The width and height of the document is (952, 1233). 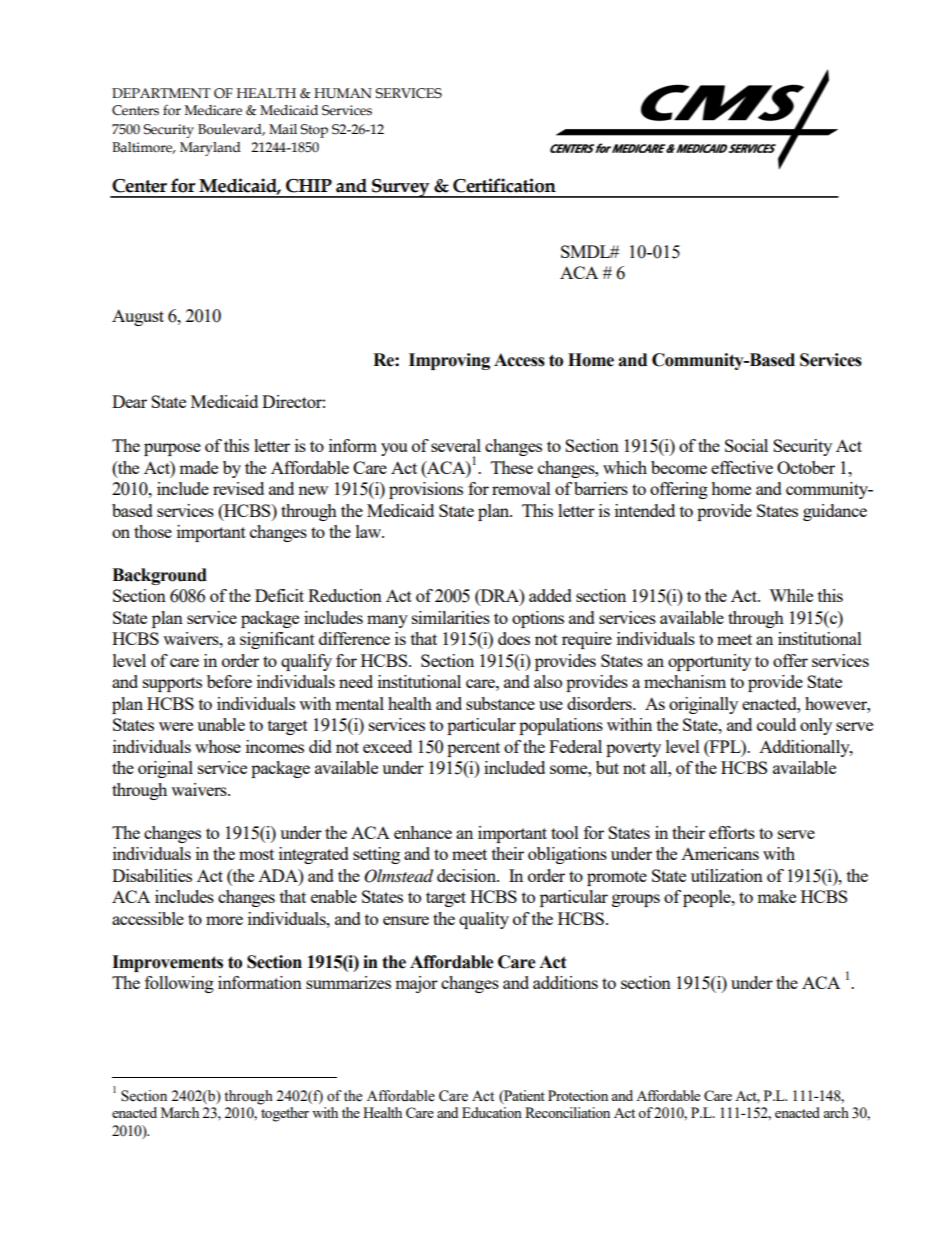 I want to click on Social, so click(x=746, y=445).
